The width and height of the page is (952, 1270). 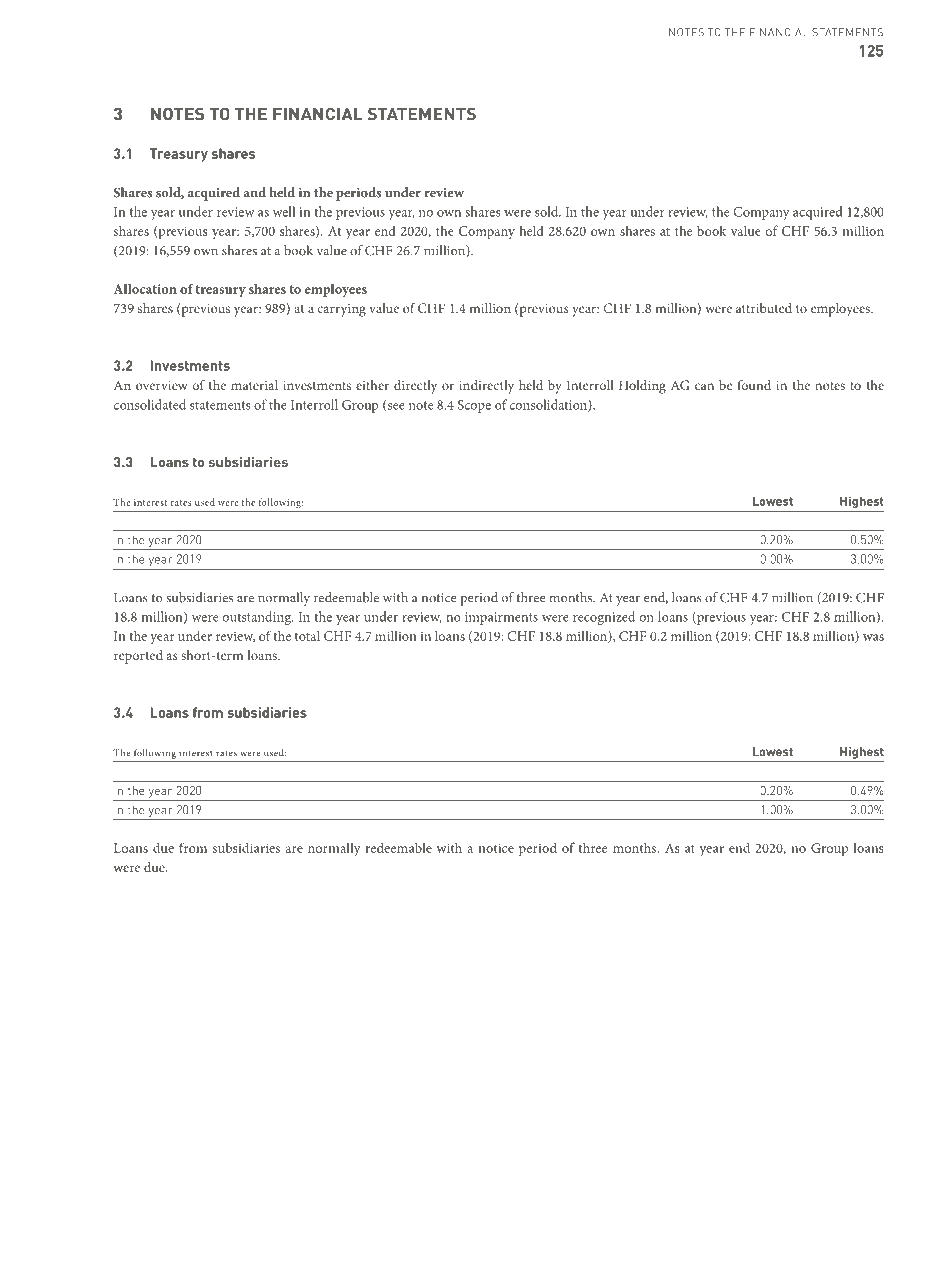 I want to click on can, so click(x=704, y=386).
